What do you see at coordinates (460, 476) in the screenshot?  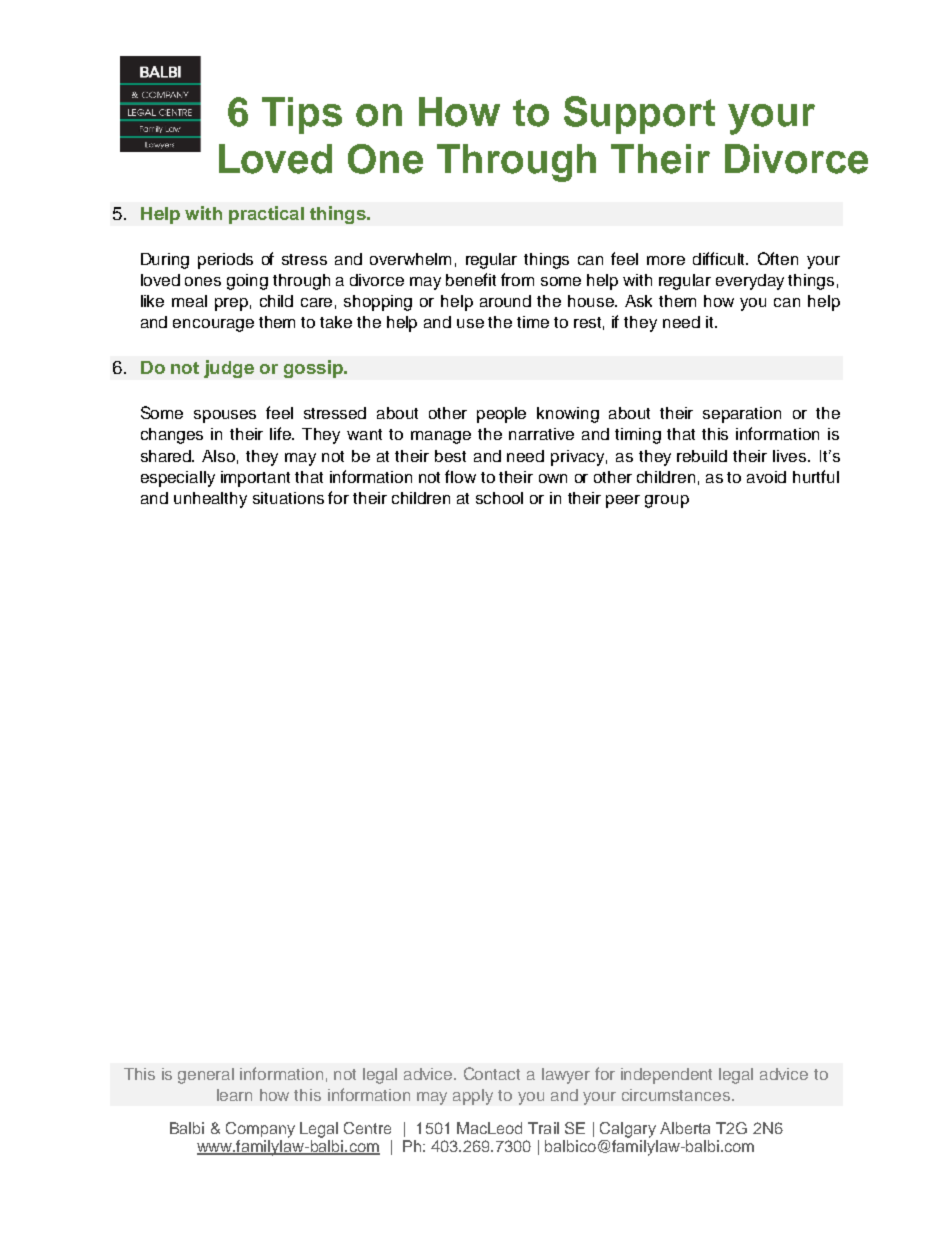 I see `flow` at bounding box center [460, 476].
